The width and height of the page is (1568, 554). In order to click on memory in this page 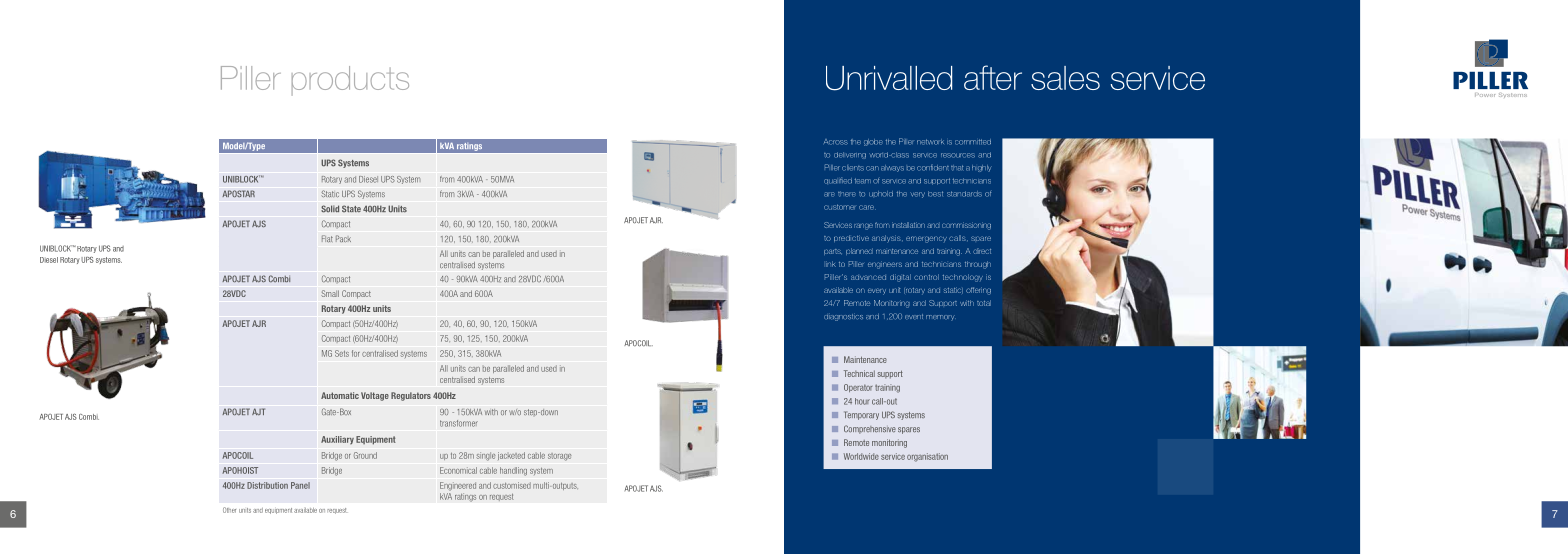, I will do `click(940, 318)`.
